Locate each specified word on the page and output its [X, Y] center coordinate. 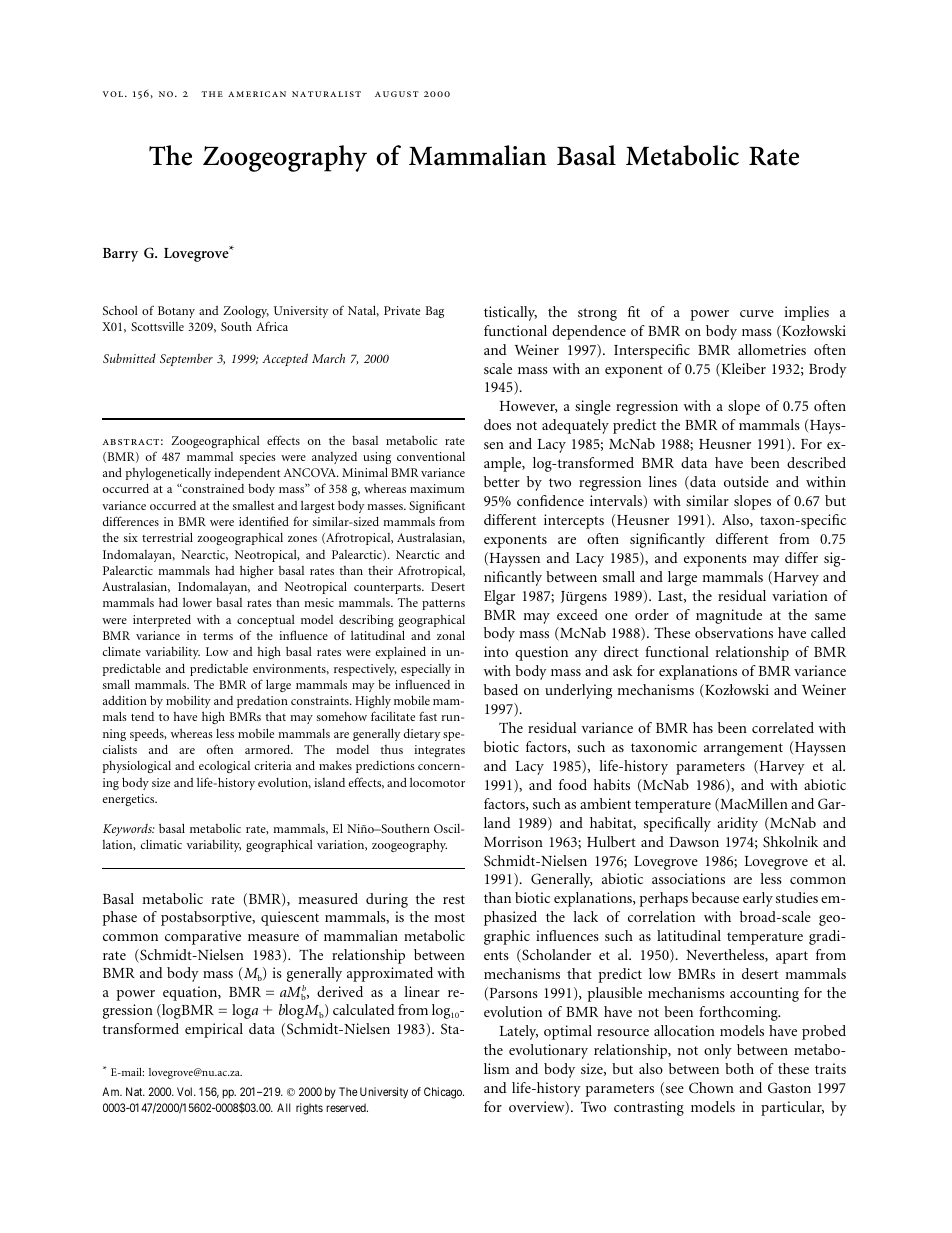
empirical [214, 1030]
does [497, 424]
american [257, 94]
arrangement [743, 749]
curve [757, 313]
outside [746, 481]
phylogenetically [168, 473]
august [397, 94]
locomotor [437, 782]
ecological [224, 767]
